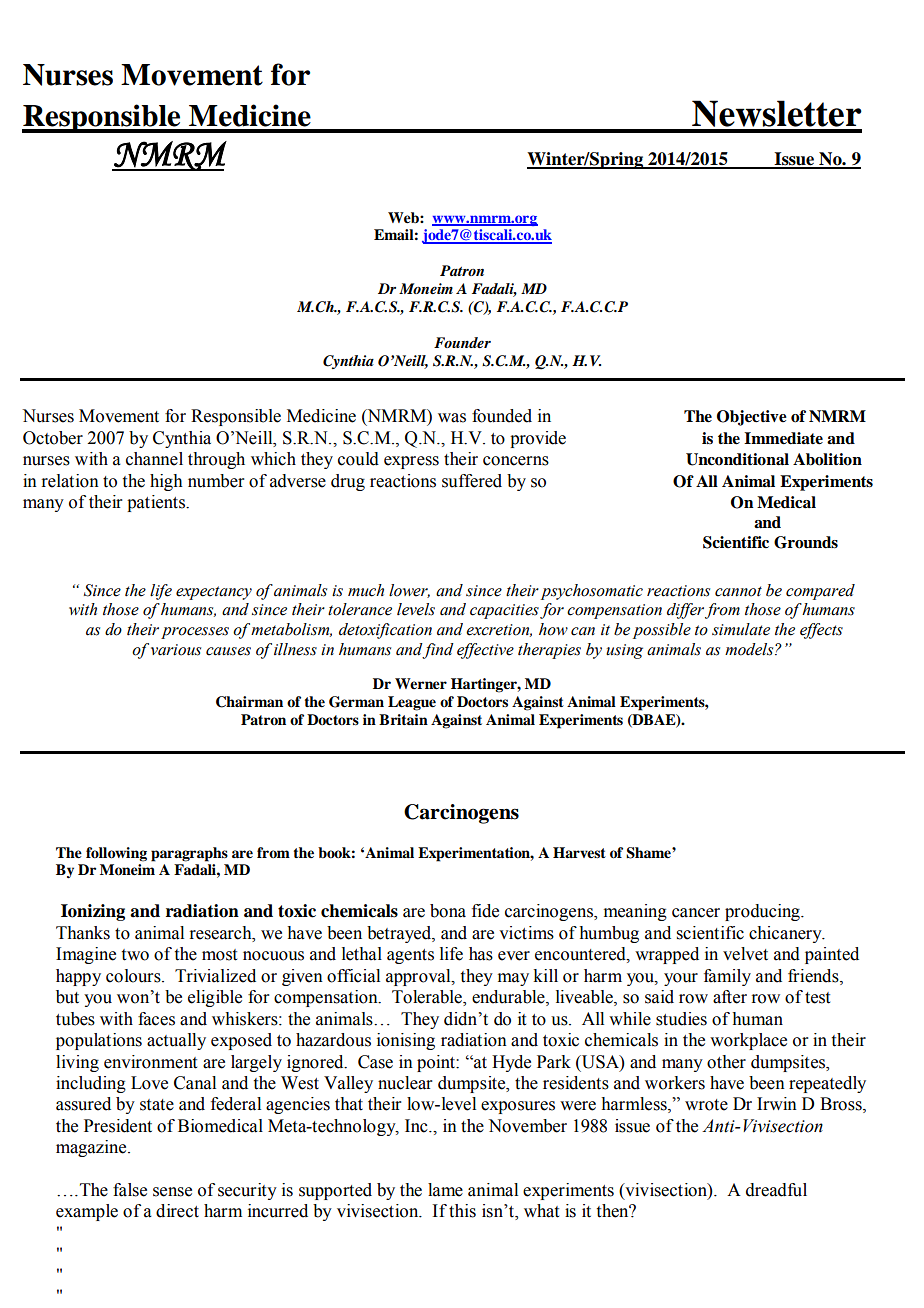 This screenshot has height=1308, width=924. Describe the element at coordinates (438, 651) in the screenshot. I see `find` at that location.
